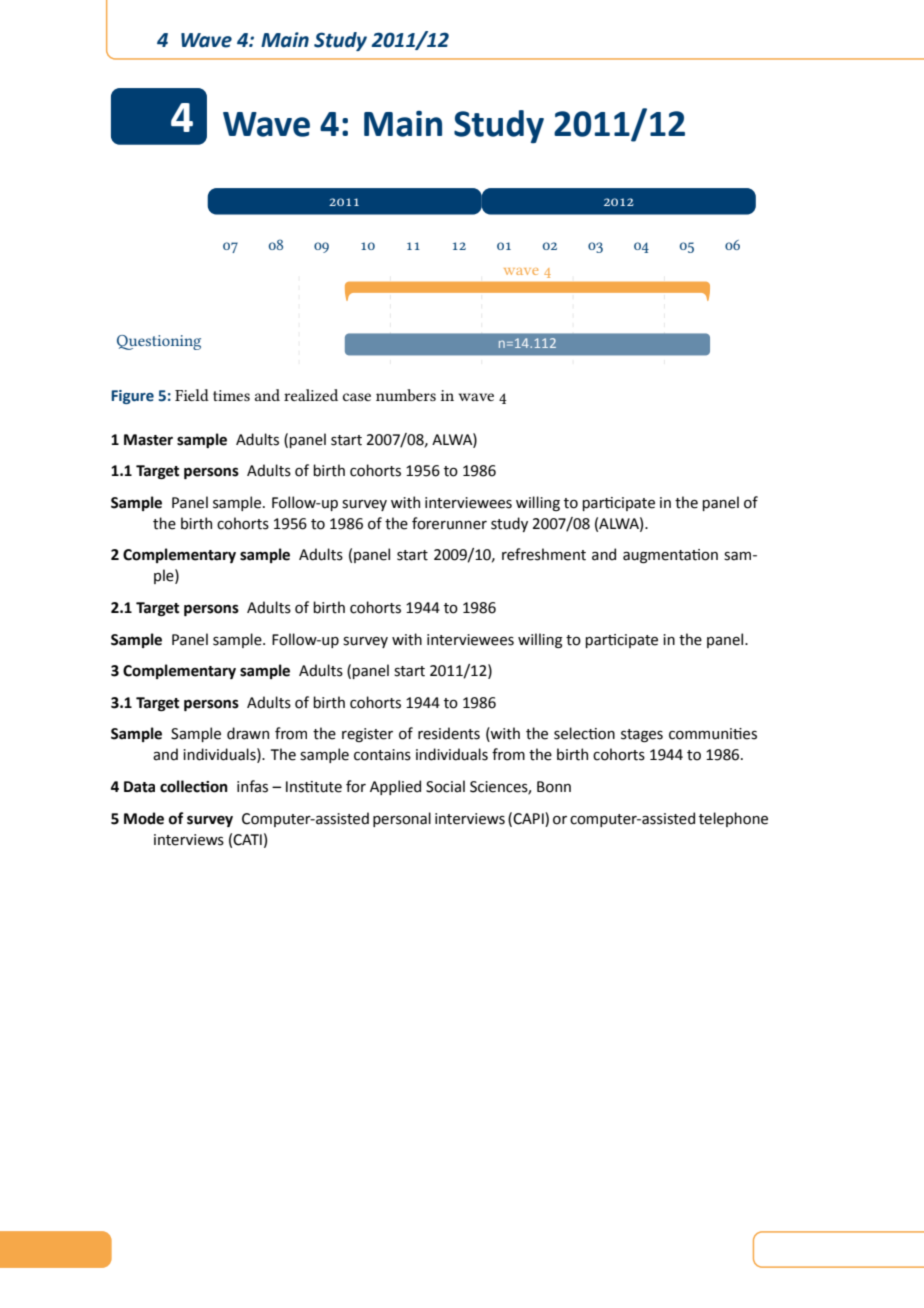 This document has width=924, height=1308. Describe the element at coordinates (357, 397) in the document. I see `case` at that location.
